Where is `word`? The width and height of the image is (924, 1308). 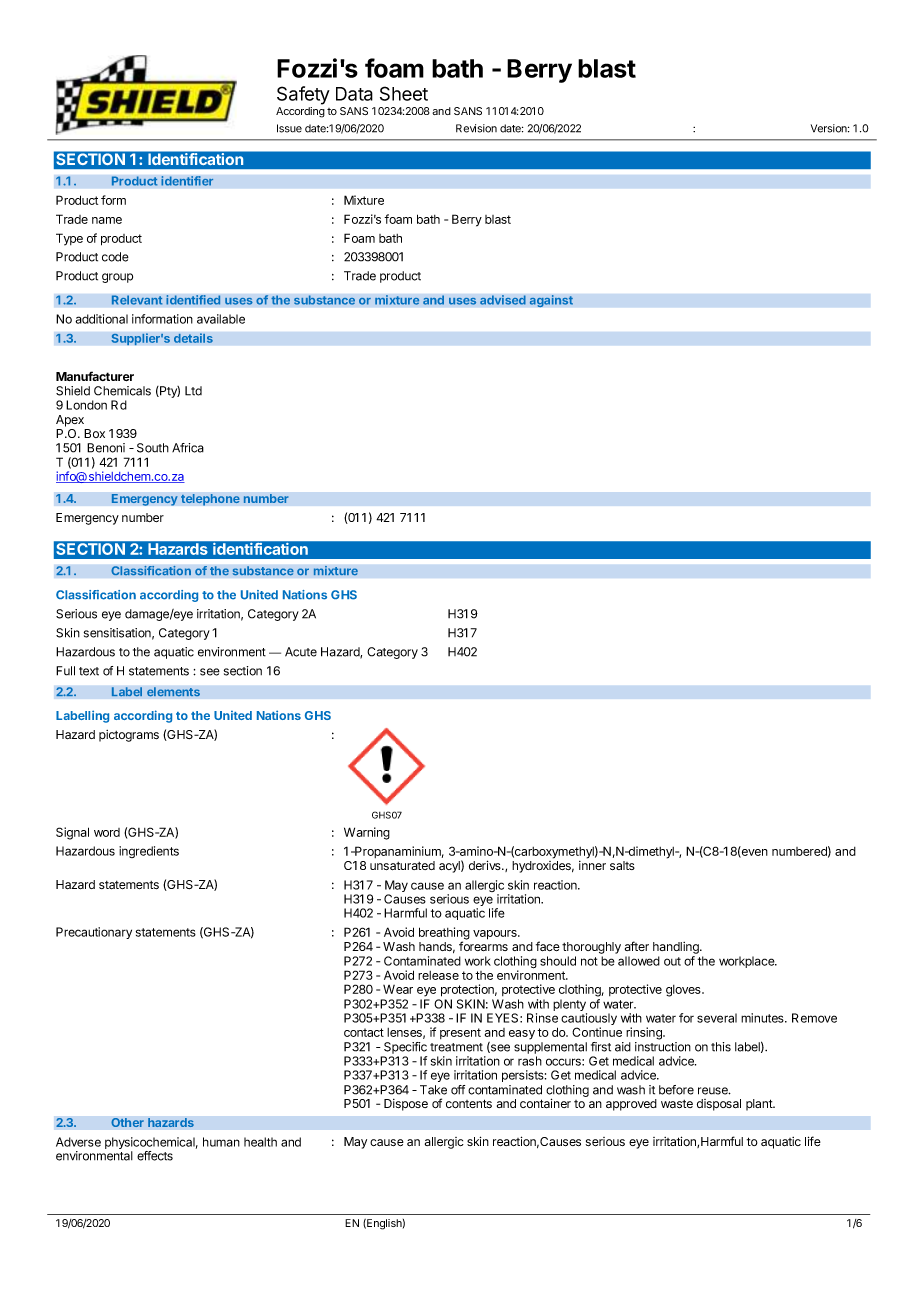 word is located at coordinates (107, 832).
